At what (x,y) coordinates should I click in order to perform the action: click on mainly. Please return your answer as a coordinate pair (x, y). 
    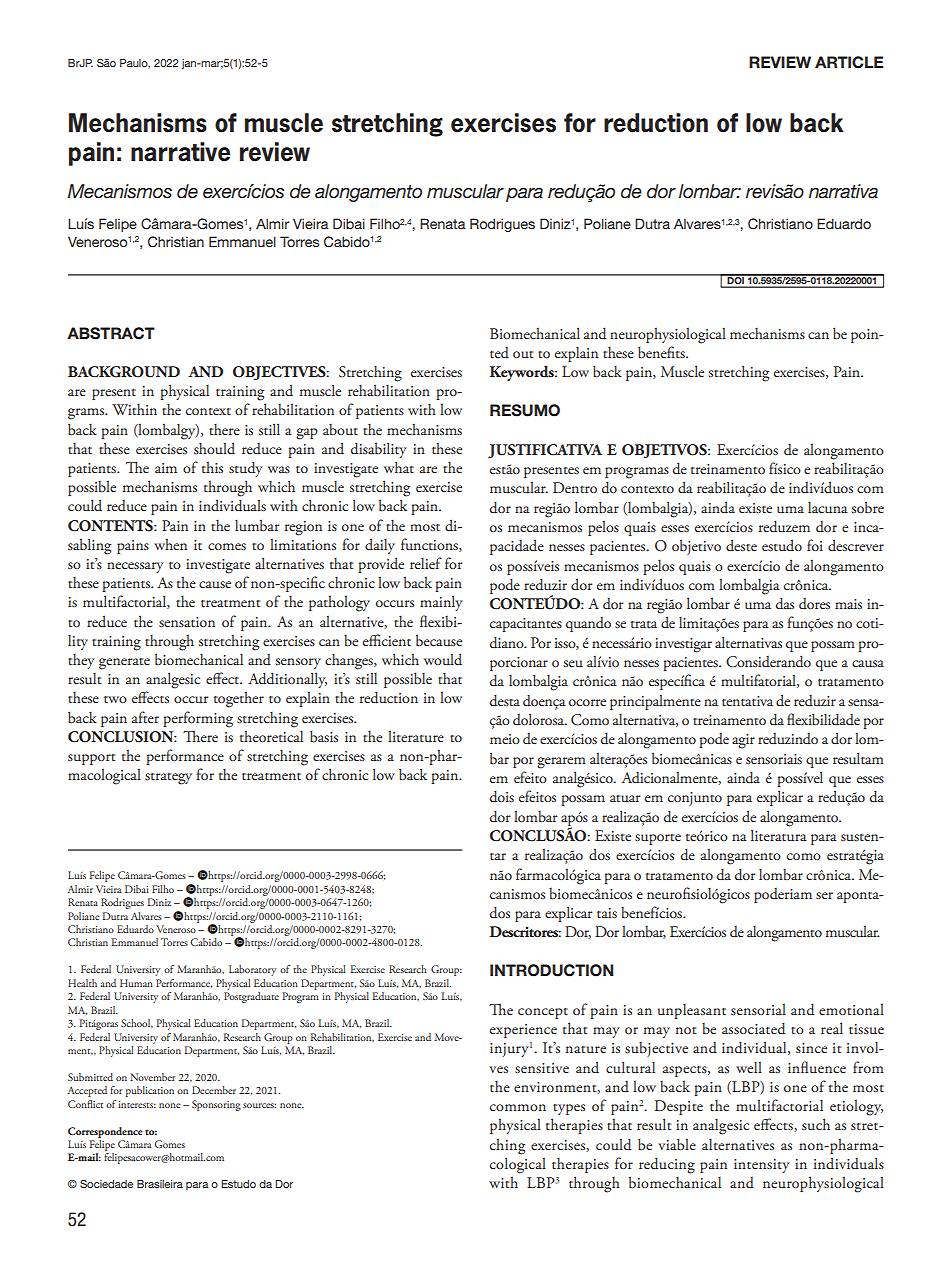
    Looking at the image, I should click on (441, 603).
